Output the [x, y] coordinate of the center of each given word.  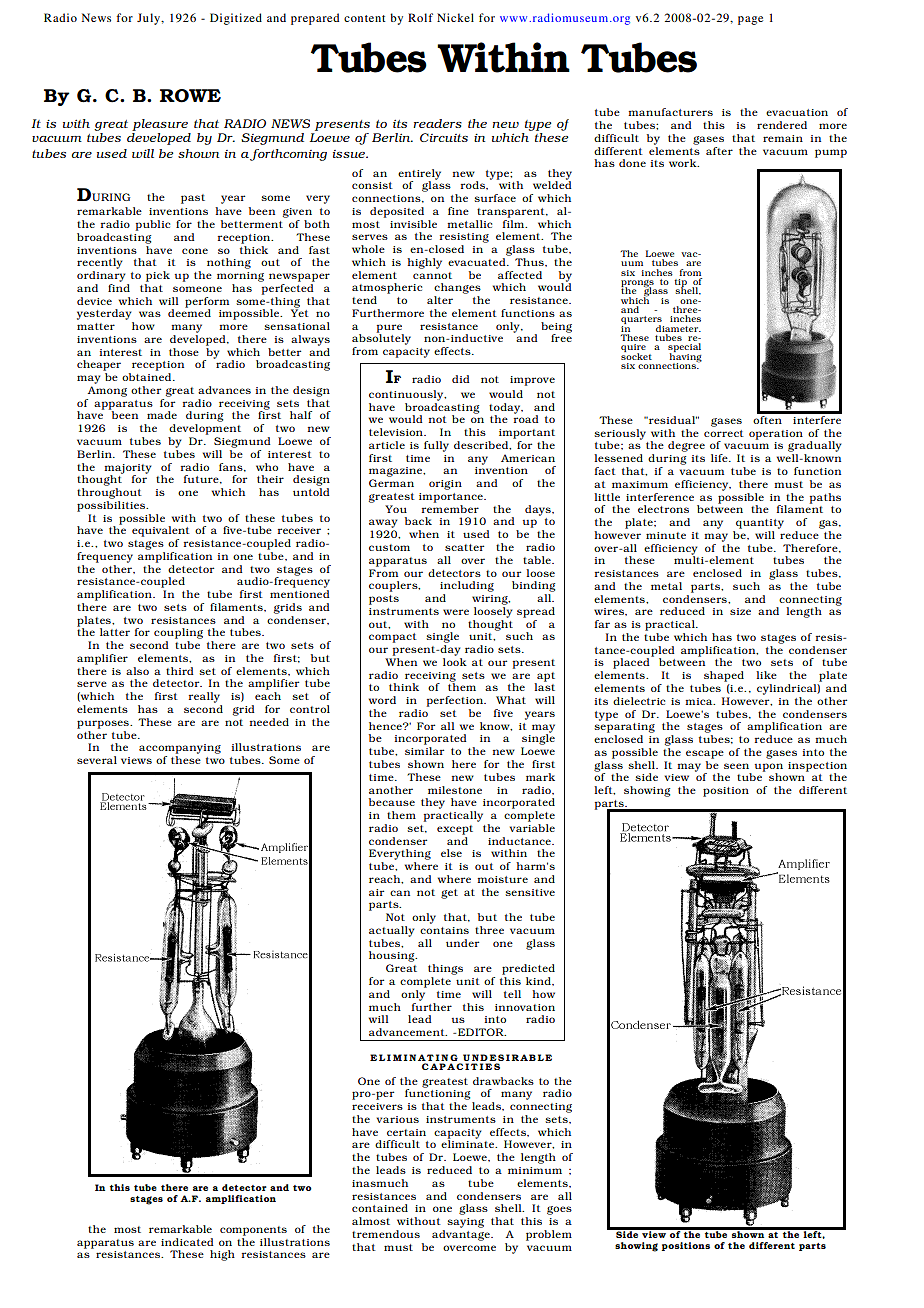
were [456, 612]
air [376, 892]
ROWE [190, 96]
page [750, 20]
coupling [178, 633]
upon [769, 768]
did [461, 379]
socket [636, 355]
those [184, 352]
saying [465, 1223]
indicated [187, 1242]
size [740, 611]
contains [444, 930]
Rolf [420, 17]
